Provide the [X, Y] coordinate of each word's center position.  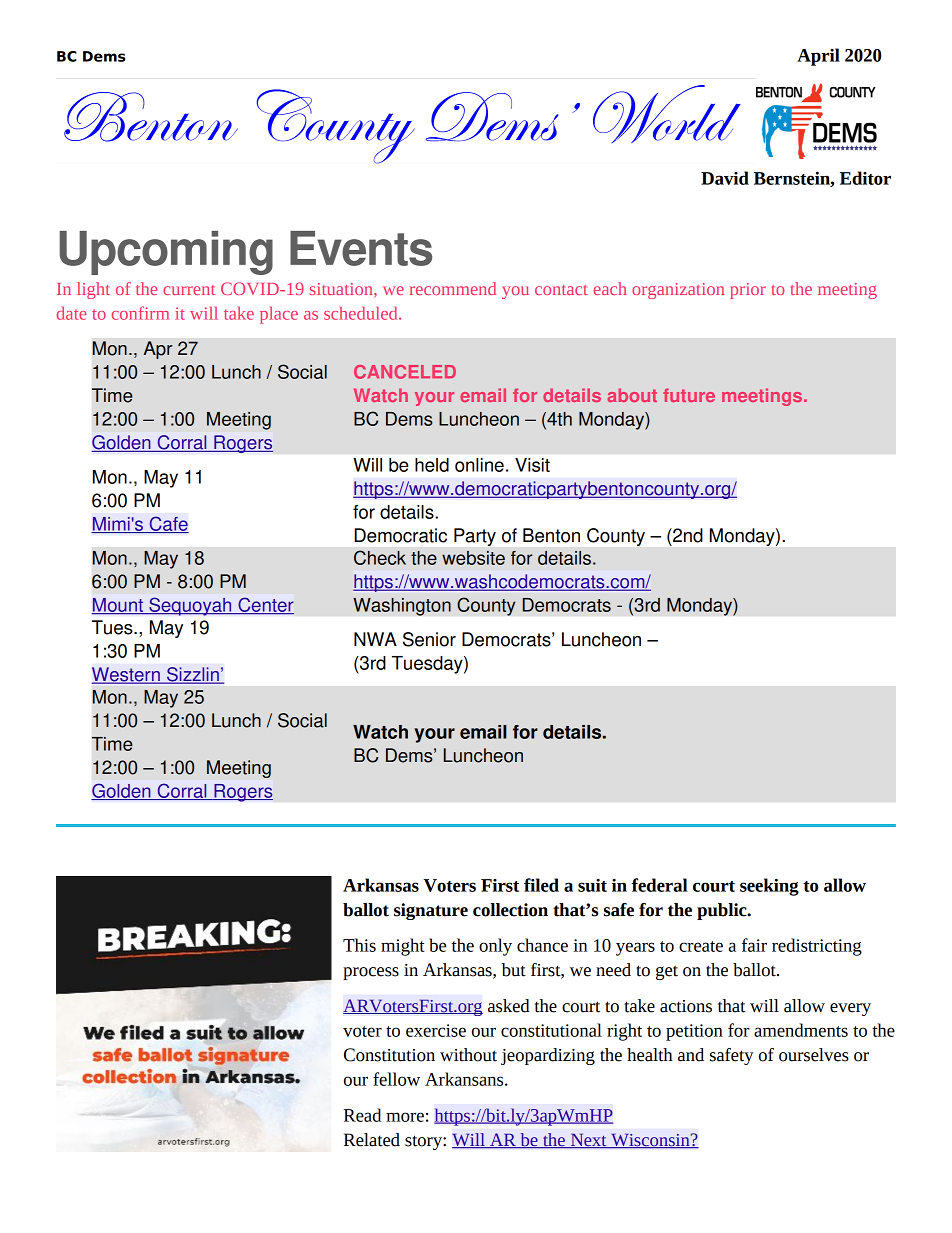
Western [127, 675]
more [405, 1117]
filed [541, 885]
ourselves [814, 1055]
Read [362, 1115]
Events [361, 248]
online [479, 465]
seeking [769, 887]
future [689, 395]
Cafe [168, 524]
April [818, 57]
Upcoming [166, 253]
